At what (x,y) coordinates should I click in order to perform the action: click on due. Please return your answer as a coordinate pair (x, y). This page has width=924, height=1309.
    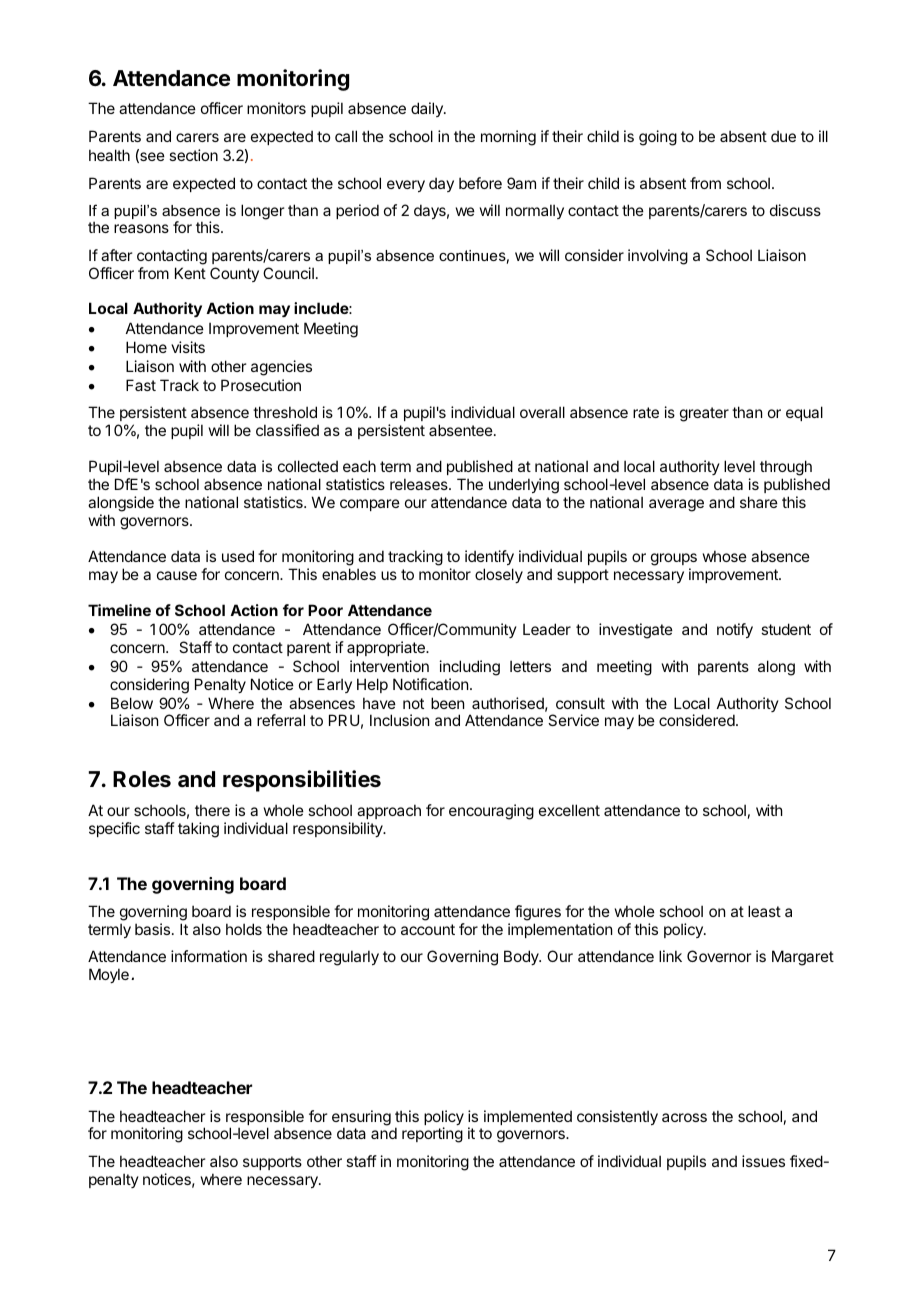
    Looking at the image, I should click on (783, 136).
